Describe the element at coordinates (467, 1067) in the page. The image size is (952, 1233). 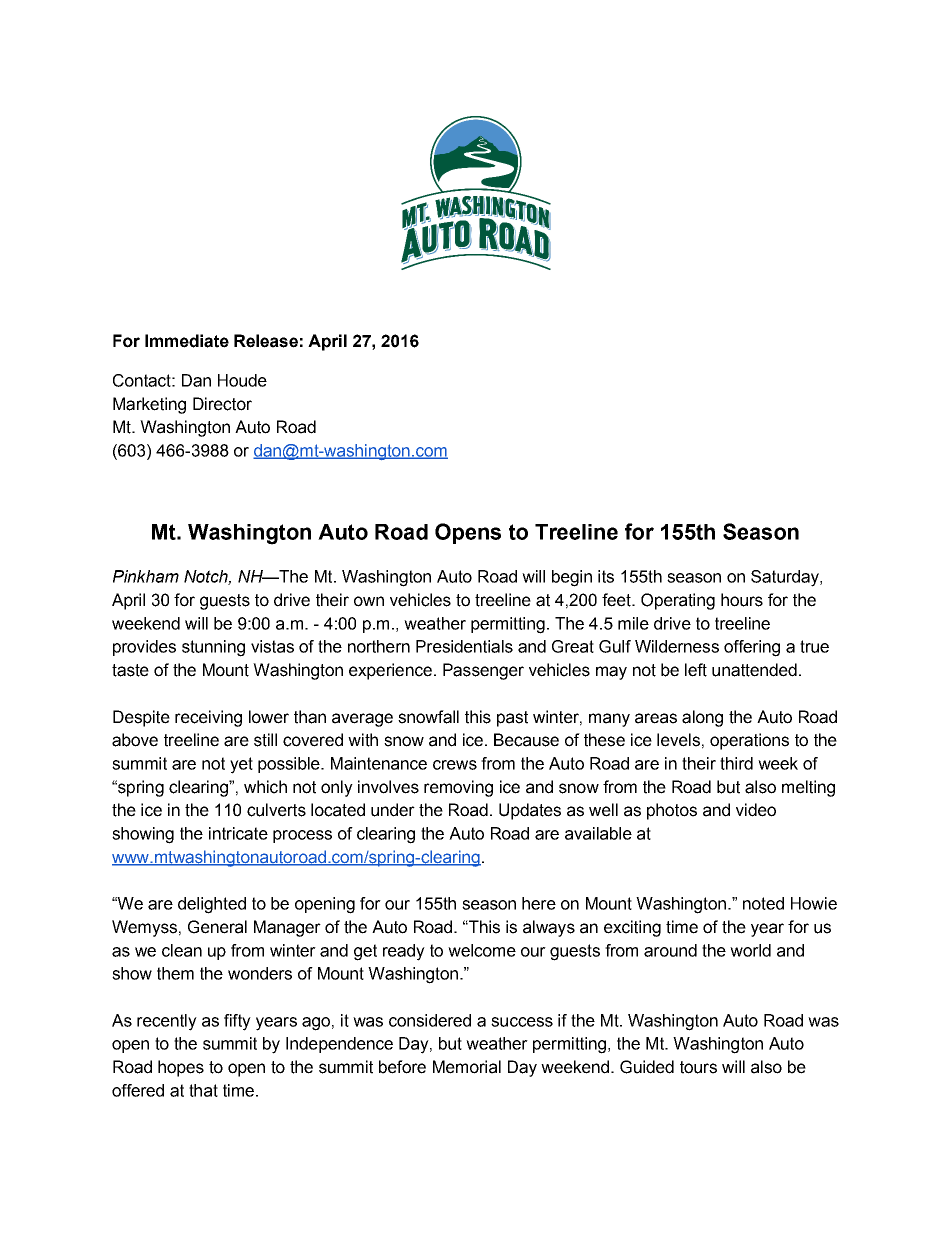
I see `Memorial` at that location.
